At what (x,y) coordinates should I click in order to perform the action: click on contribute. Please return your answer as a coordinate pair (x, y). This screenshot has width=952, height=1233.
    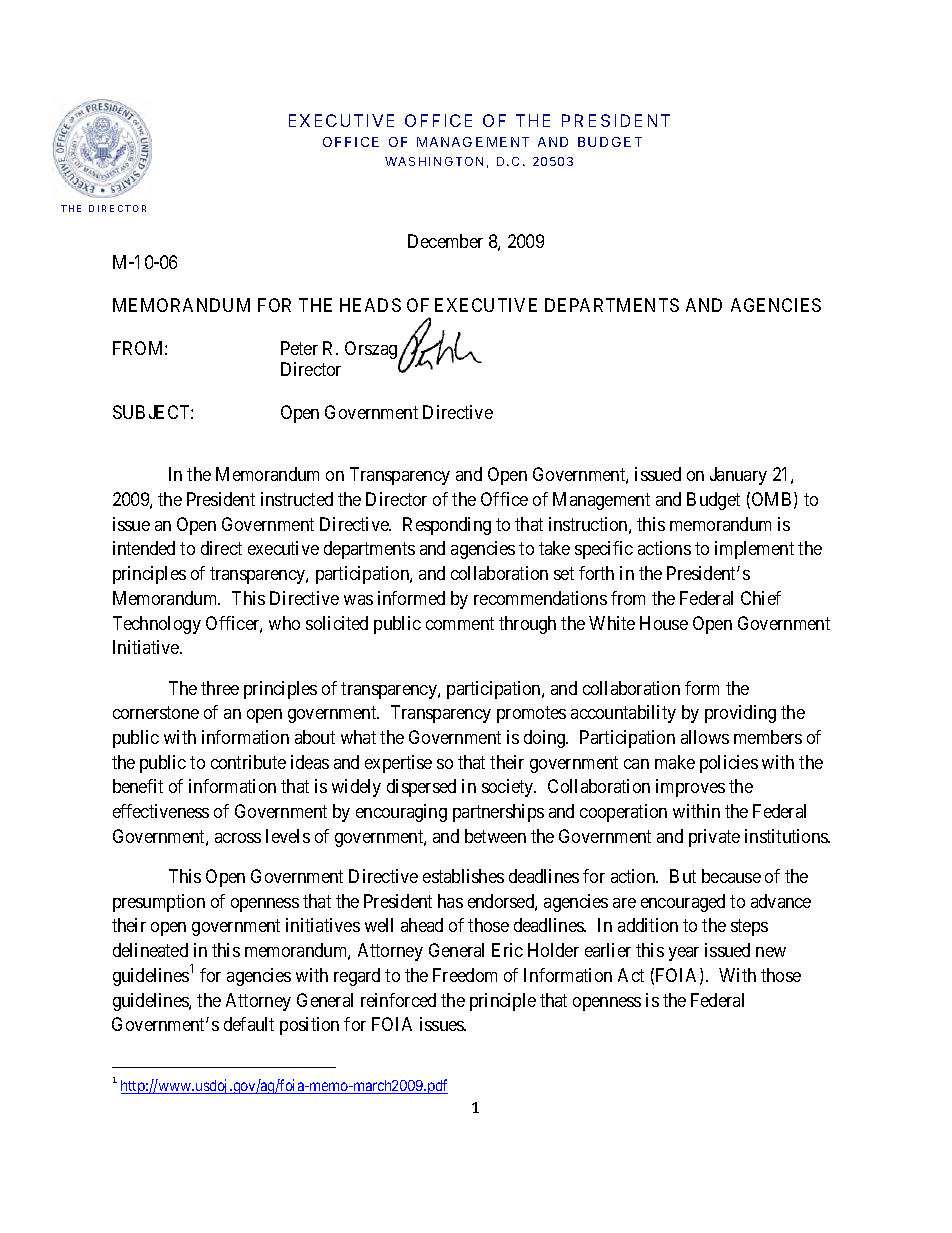
    Looking at the image, I should click on (248, 762).
